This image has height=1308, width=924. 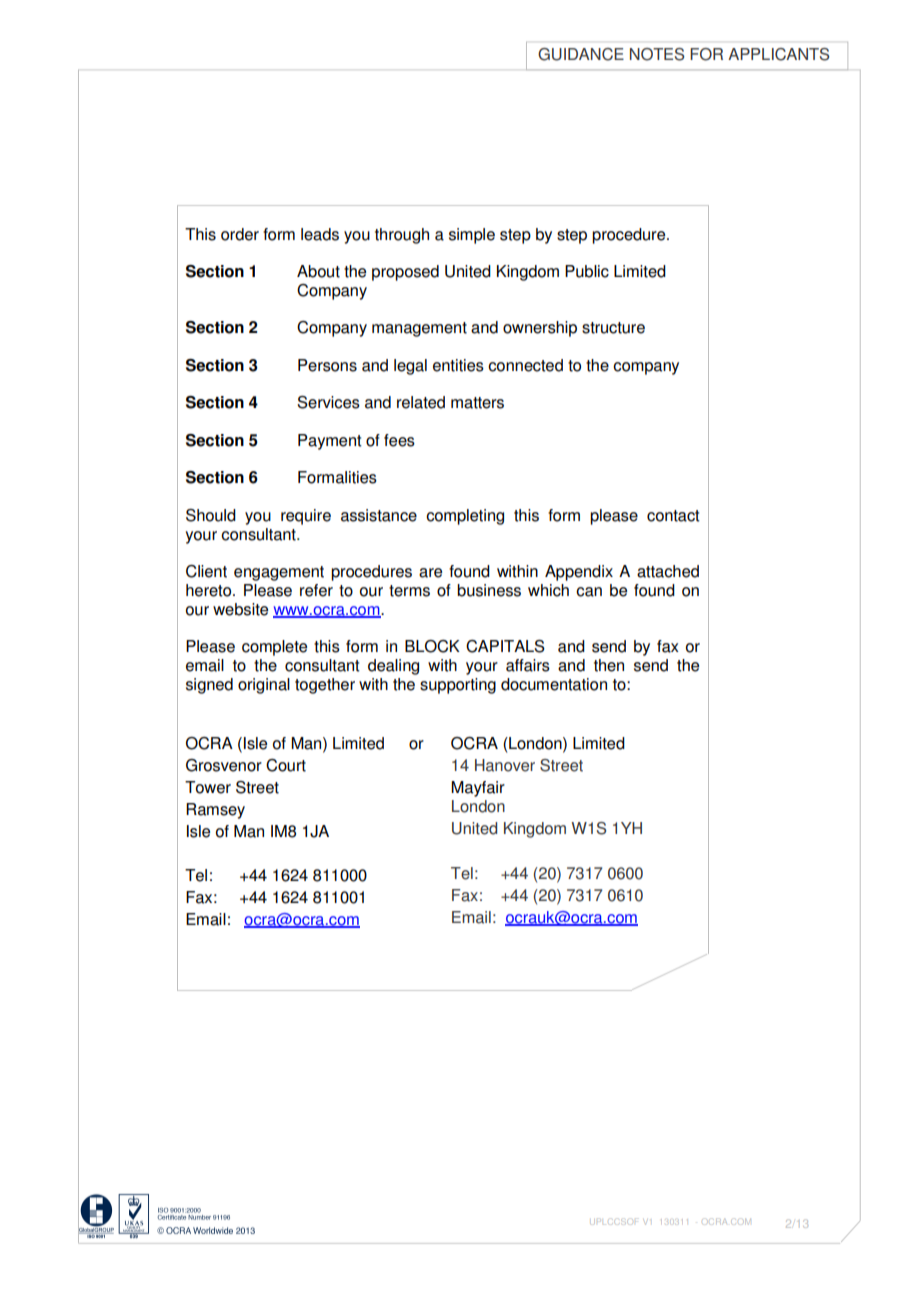 What do you see at coordinates (673, 516) in the image?
I see `contact` at bounding box center [673, 516].
